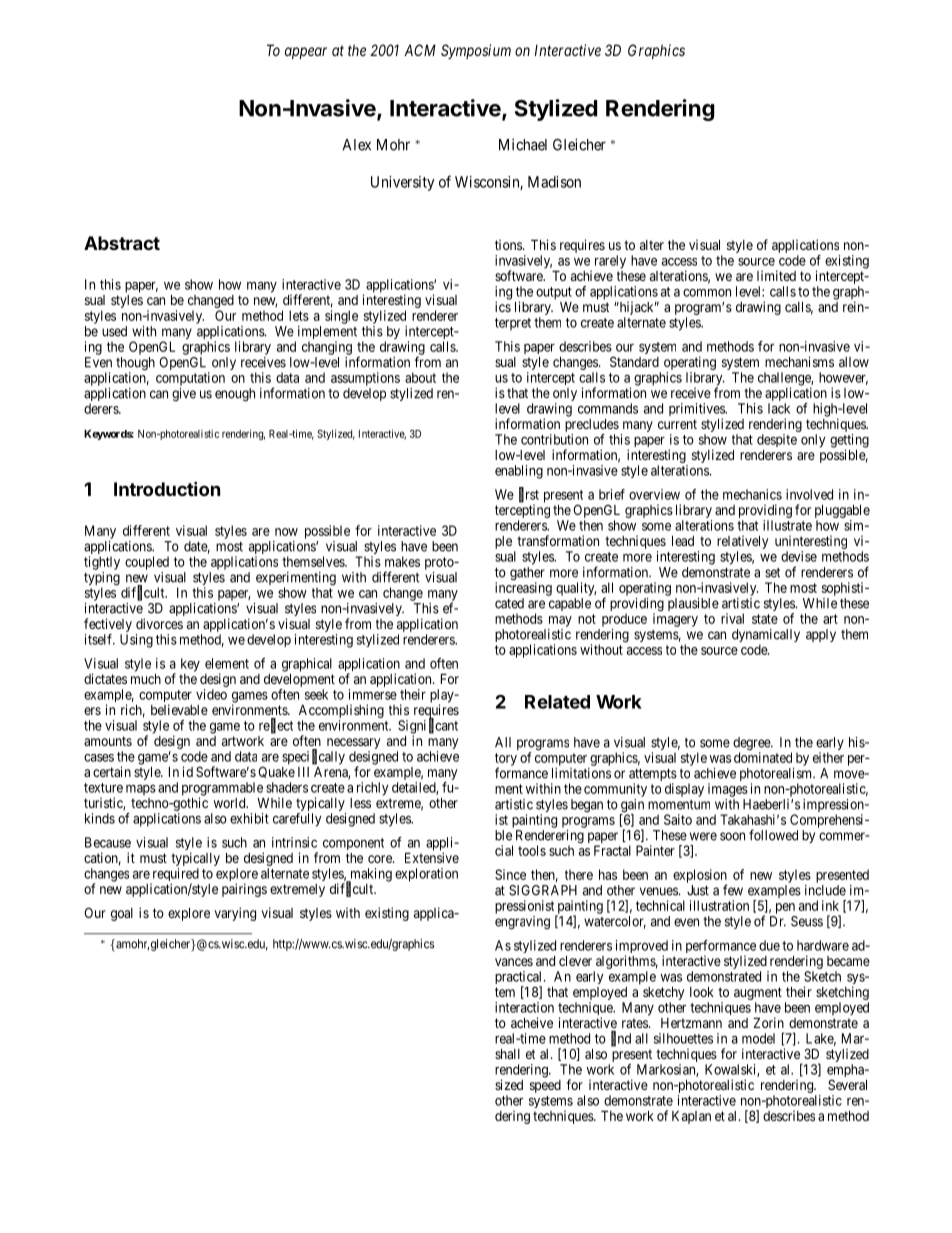 This screenshot has width=952, height=1233. I want to click on Madison, so click(554, 182).
